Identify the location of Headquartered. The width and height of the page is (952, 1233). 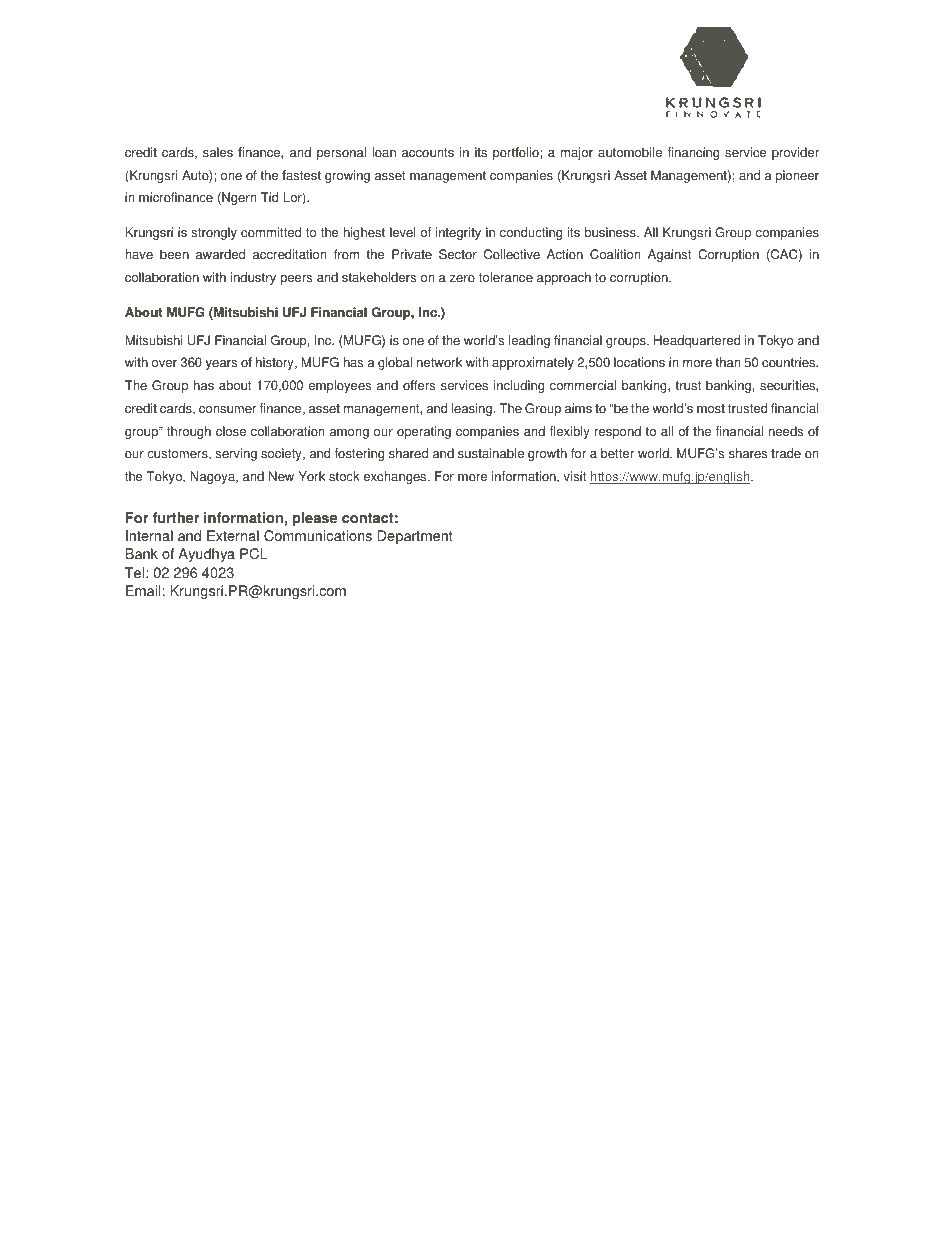
(697, 341).
